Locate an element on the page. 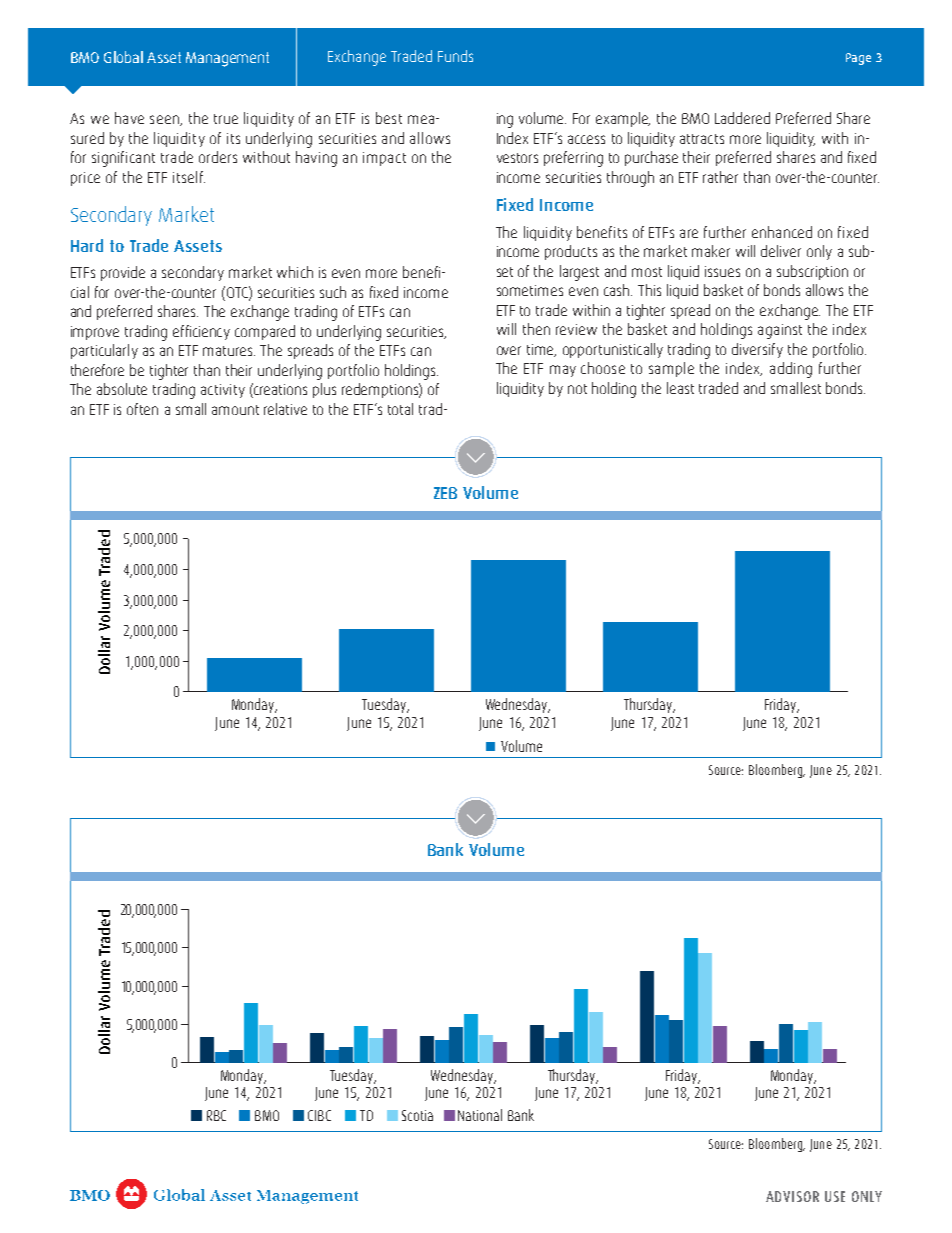 This document has height=1233, width=952. least is located at coordinates (680, 388).
